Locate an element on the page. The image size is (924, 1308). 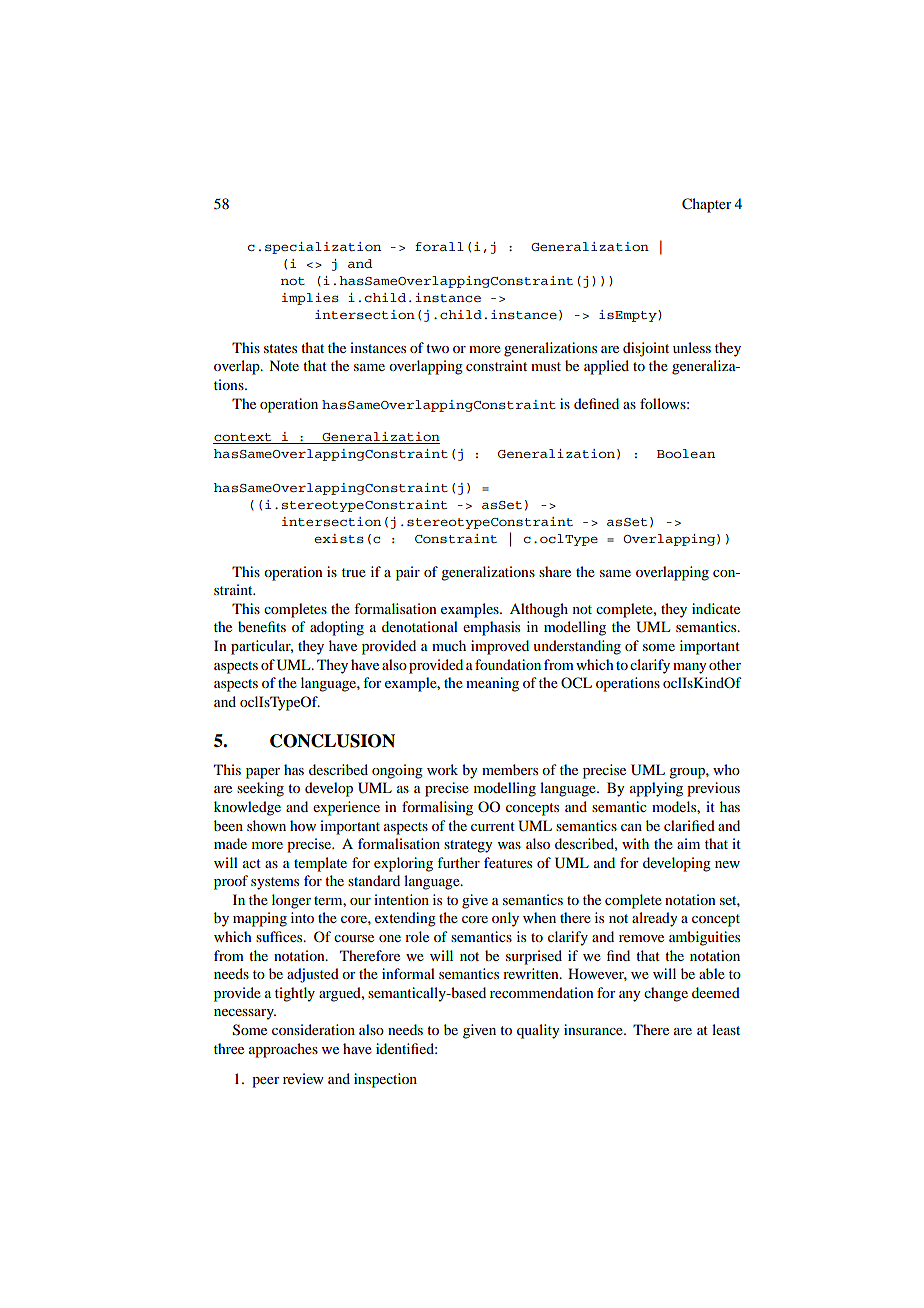
implies is located at coordinates (310, 299).
